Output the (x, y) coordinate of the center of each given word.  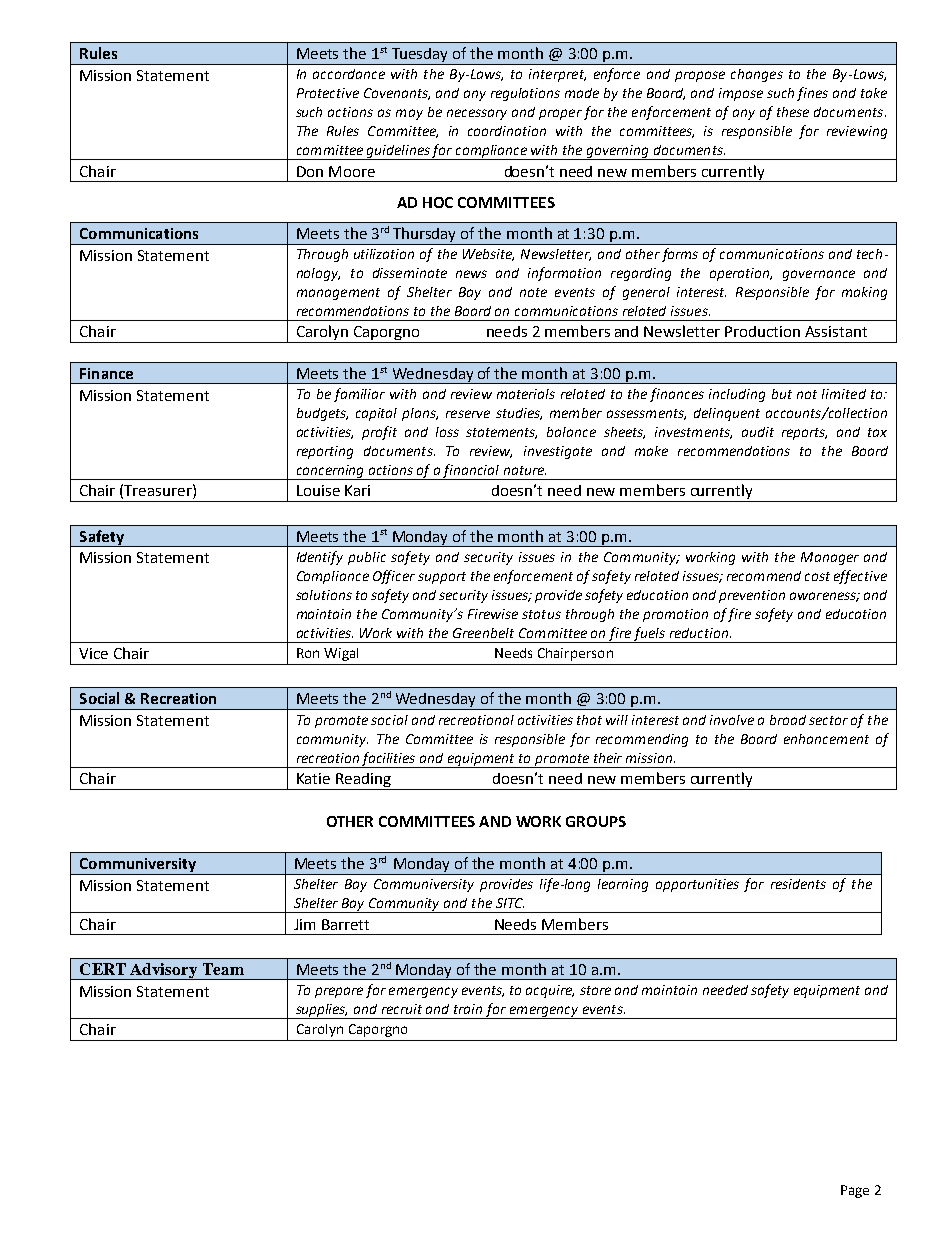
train (468, 1009)
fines (812, 94)
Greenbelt (483, 633)
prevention (752, 596)
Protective (328, 93)
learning (623, 885)
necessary (477, 114)
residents (798, 884)
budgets (322, 414)
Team (223, 969)
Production (762, 331)
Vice (93, 653)
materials (526, 394)
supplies (321, 1011)
